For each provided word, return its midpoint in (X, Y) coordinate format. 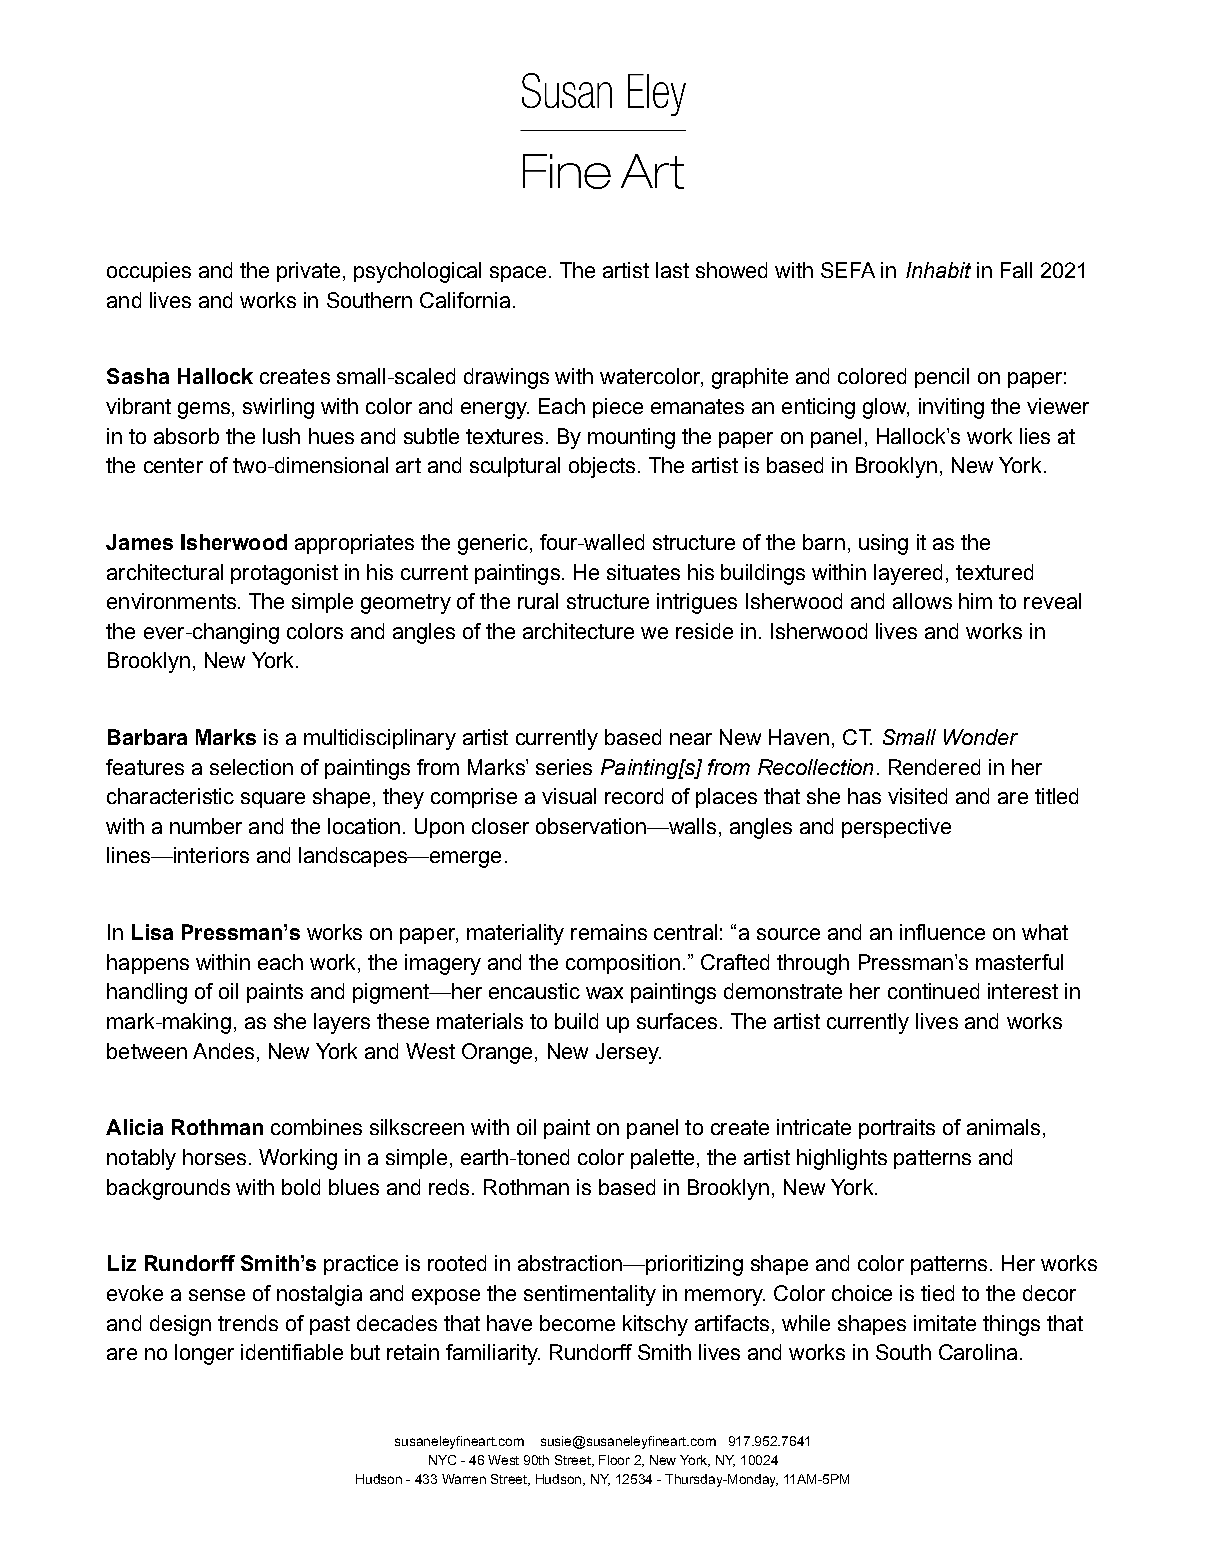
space (518, 274)
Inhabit (938, 270)
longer (204, 1354)
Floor (614, 1460)
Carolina (978, 1352)
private (308, 272)
